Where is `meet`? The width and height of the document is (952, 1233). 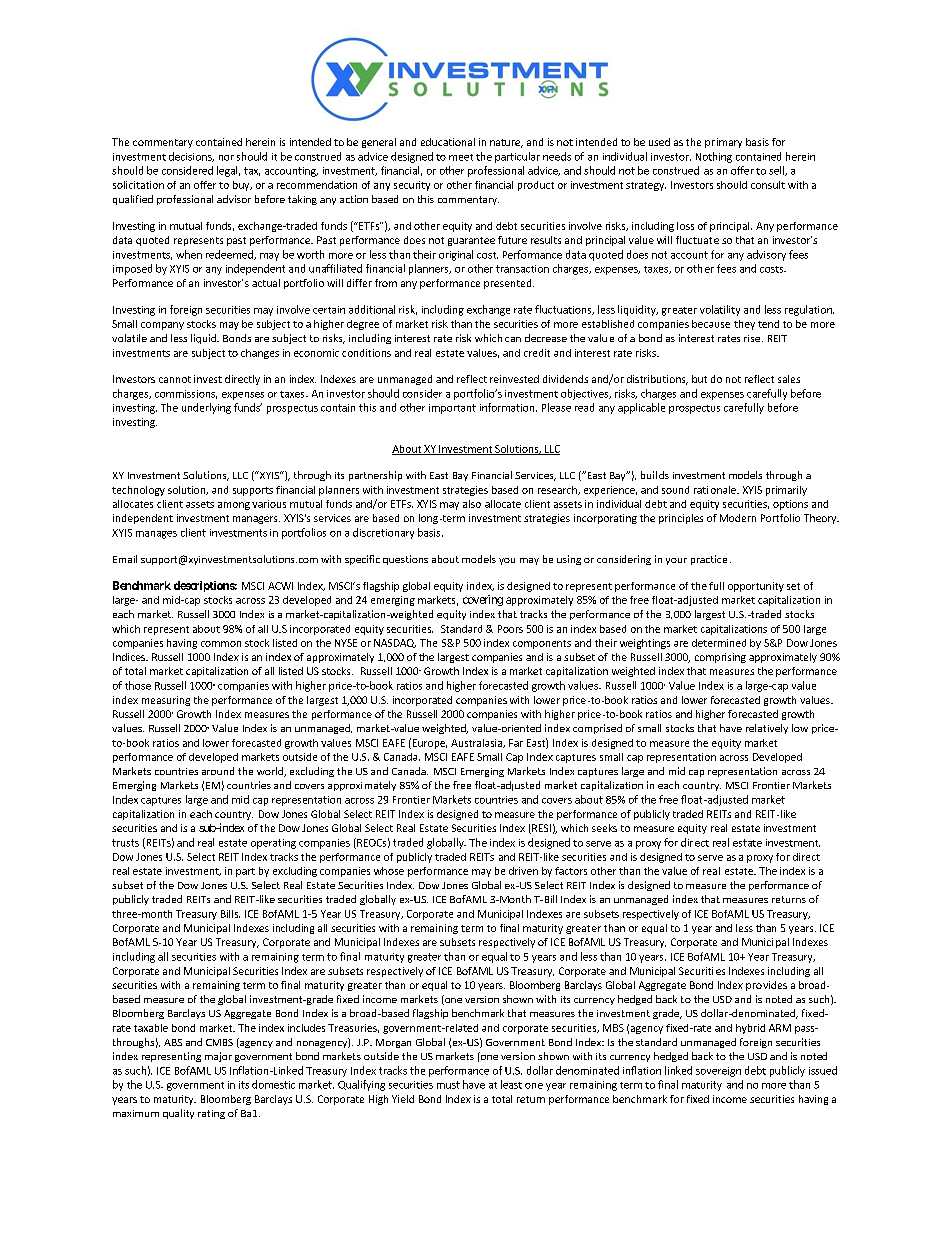
meet is located at coordinates (461, 157).
